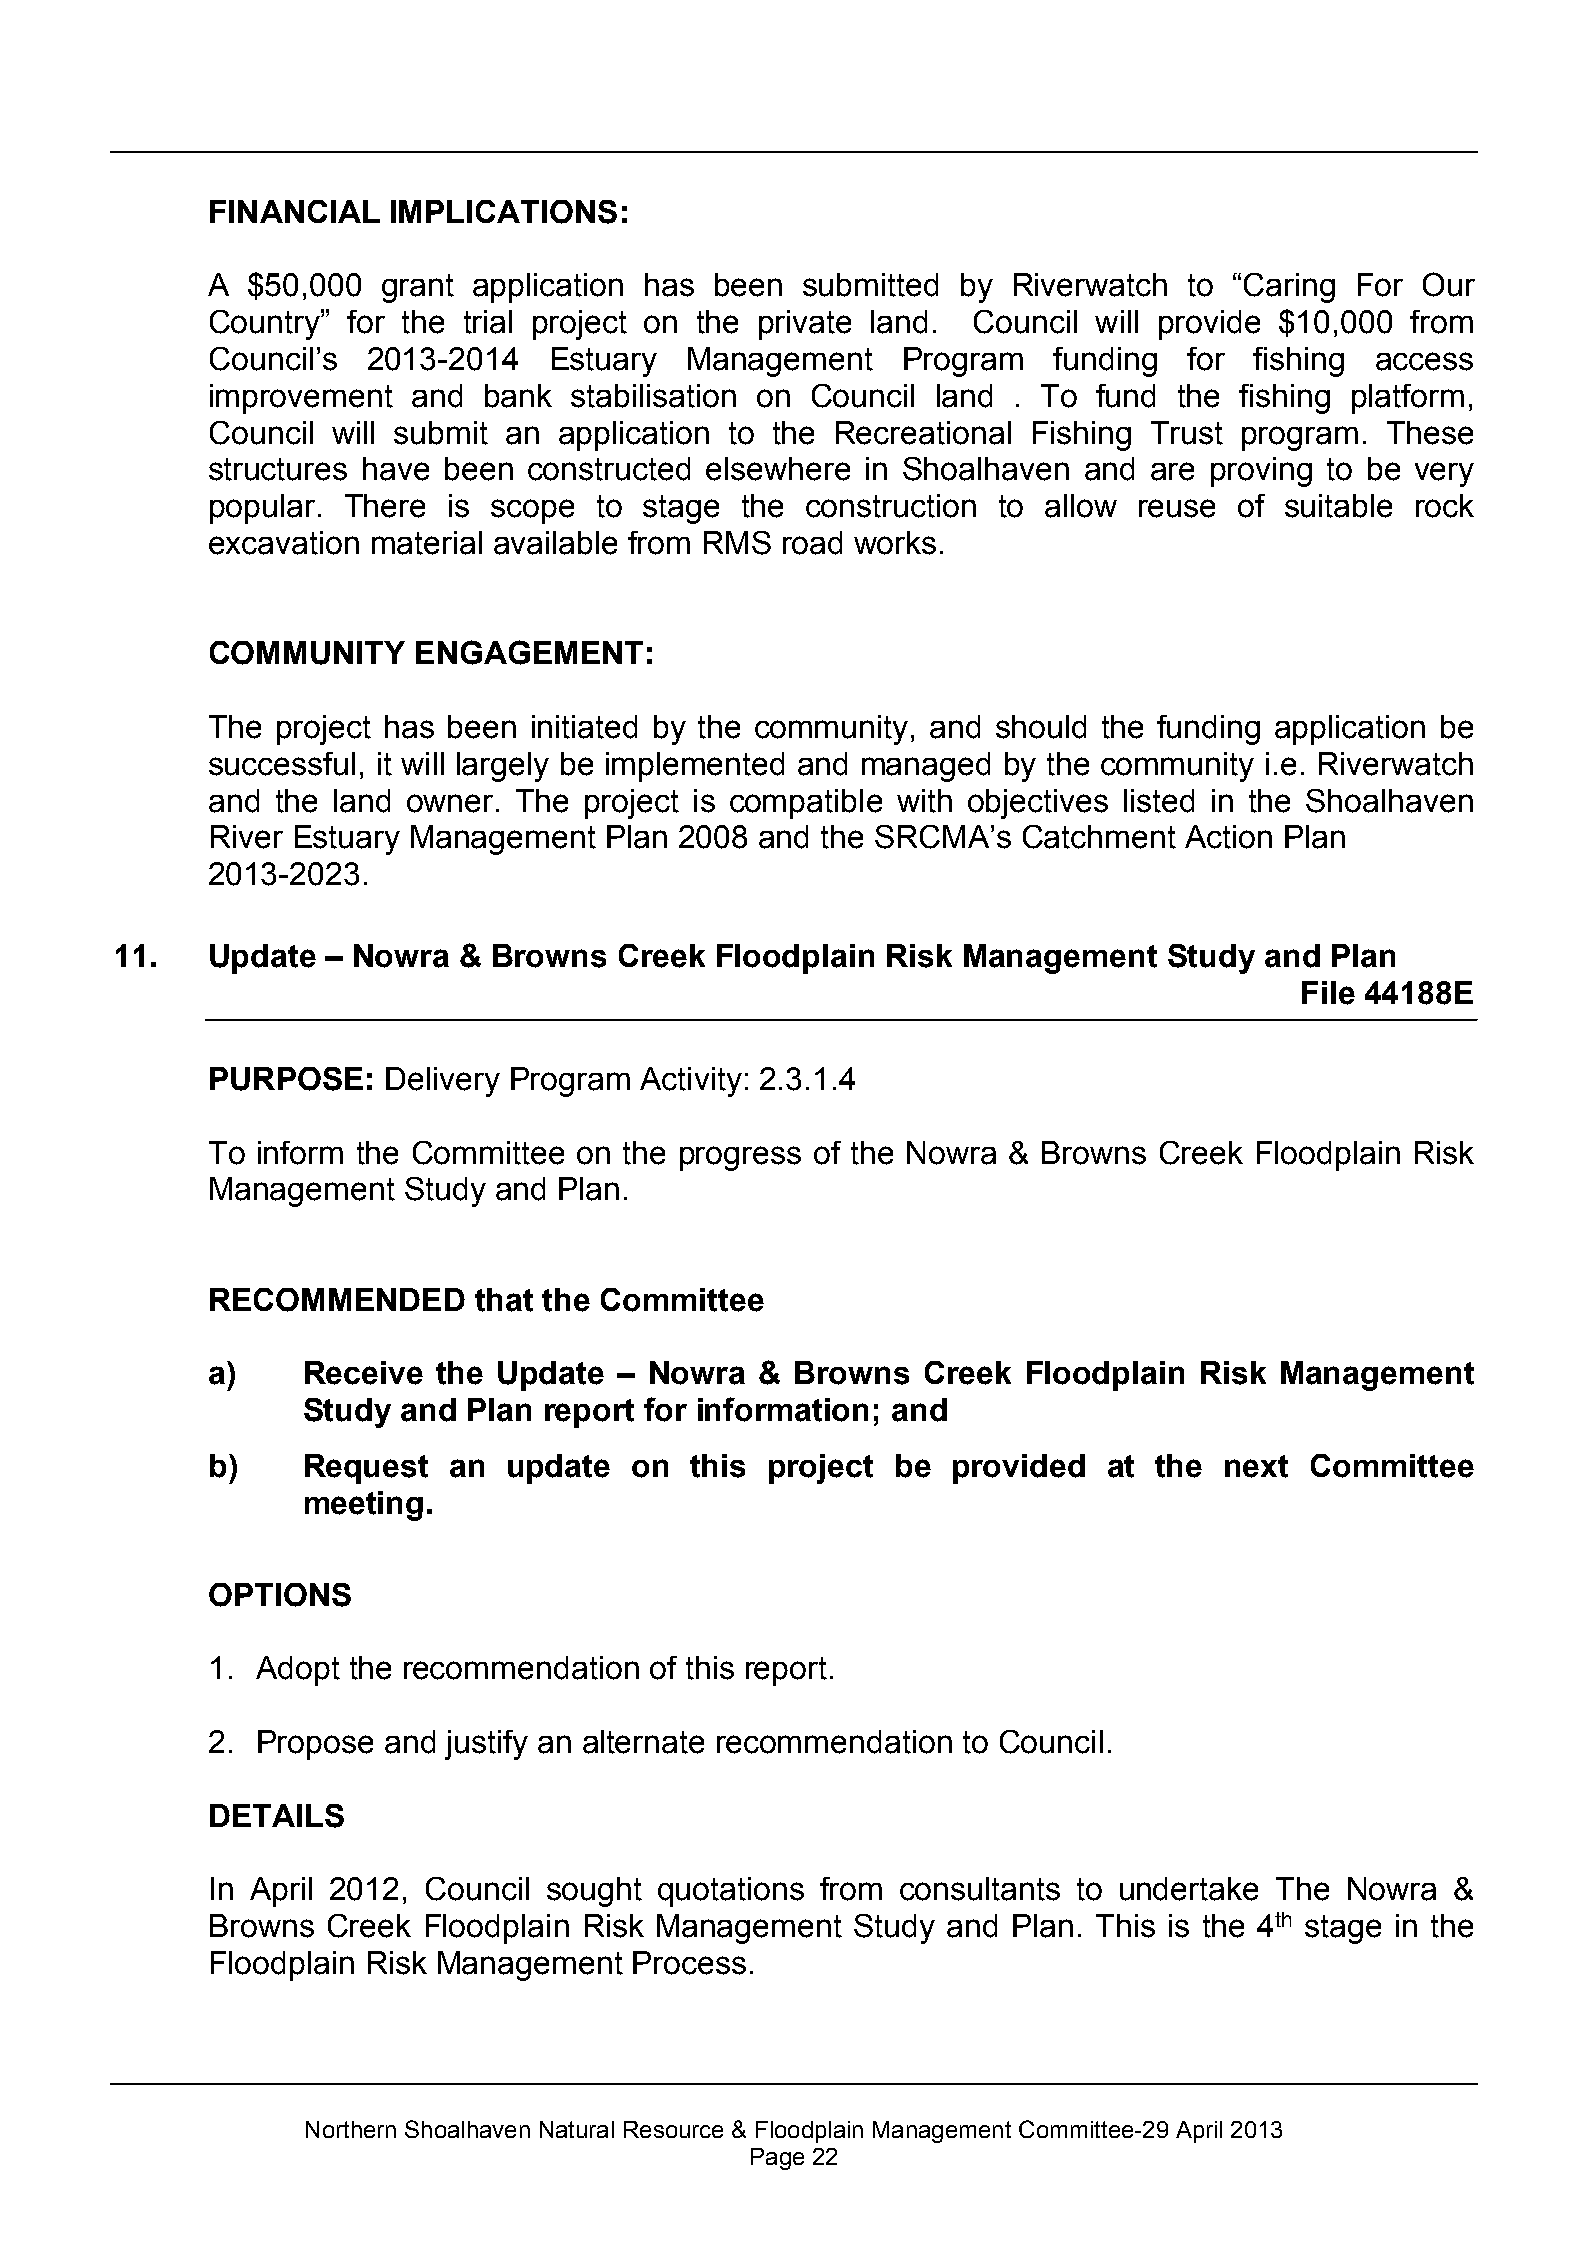 Image resolution: width=1588 pixels, height=2246 pixels. I want to click on Caring, so click(1289, 288).
